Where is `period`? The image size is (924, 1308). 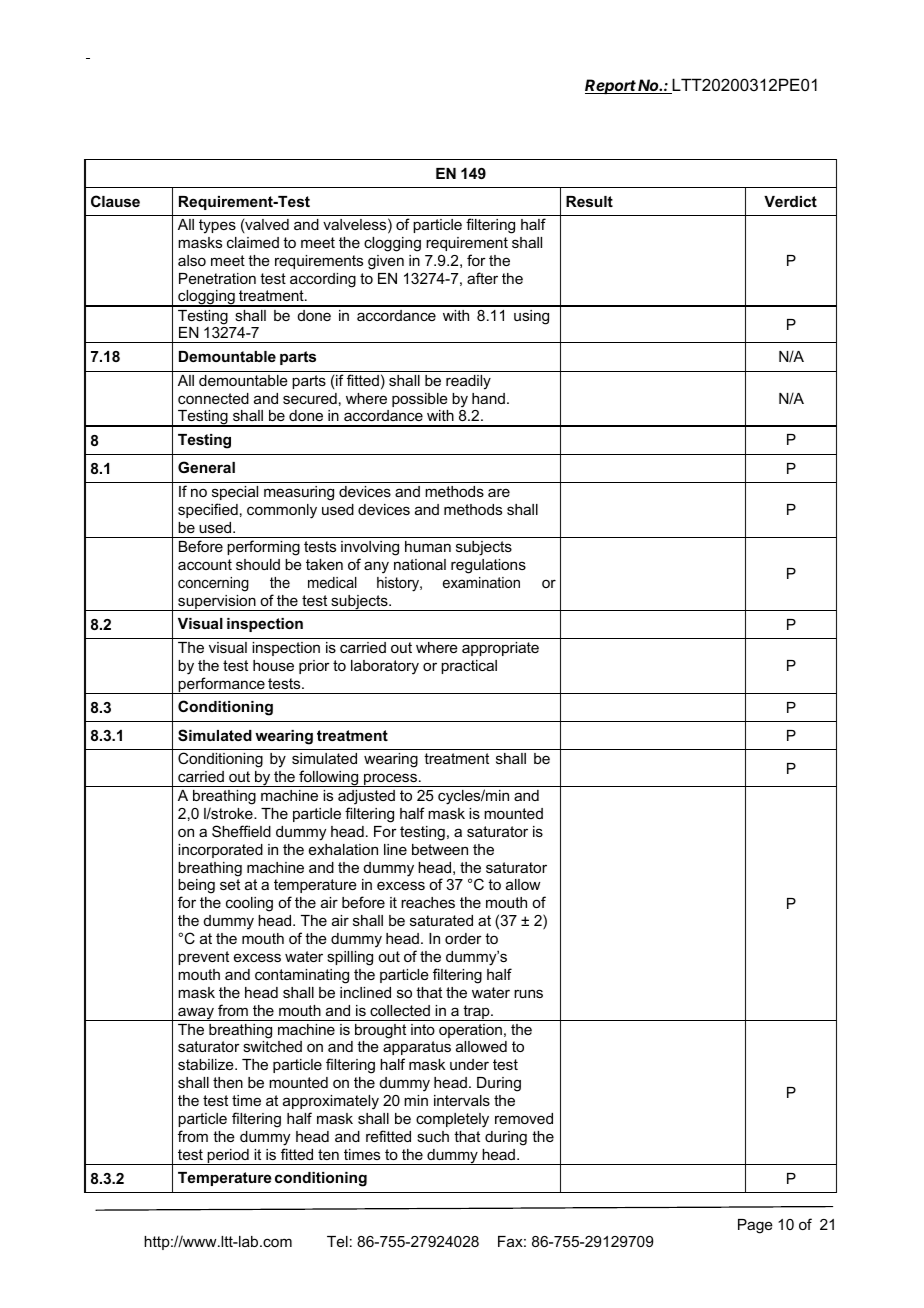 period is located at coordinates (228, 1157).
